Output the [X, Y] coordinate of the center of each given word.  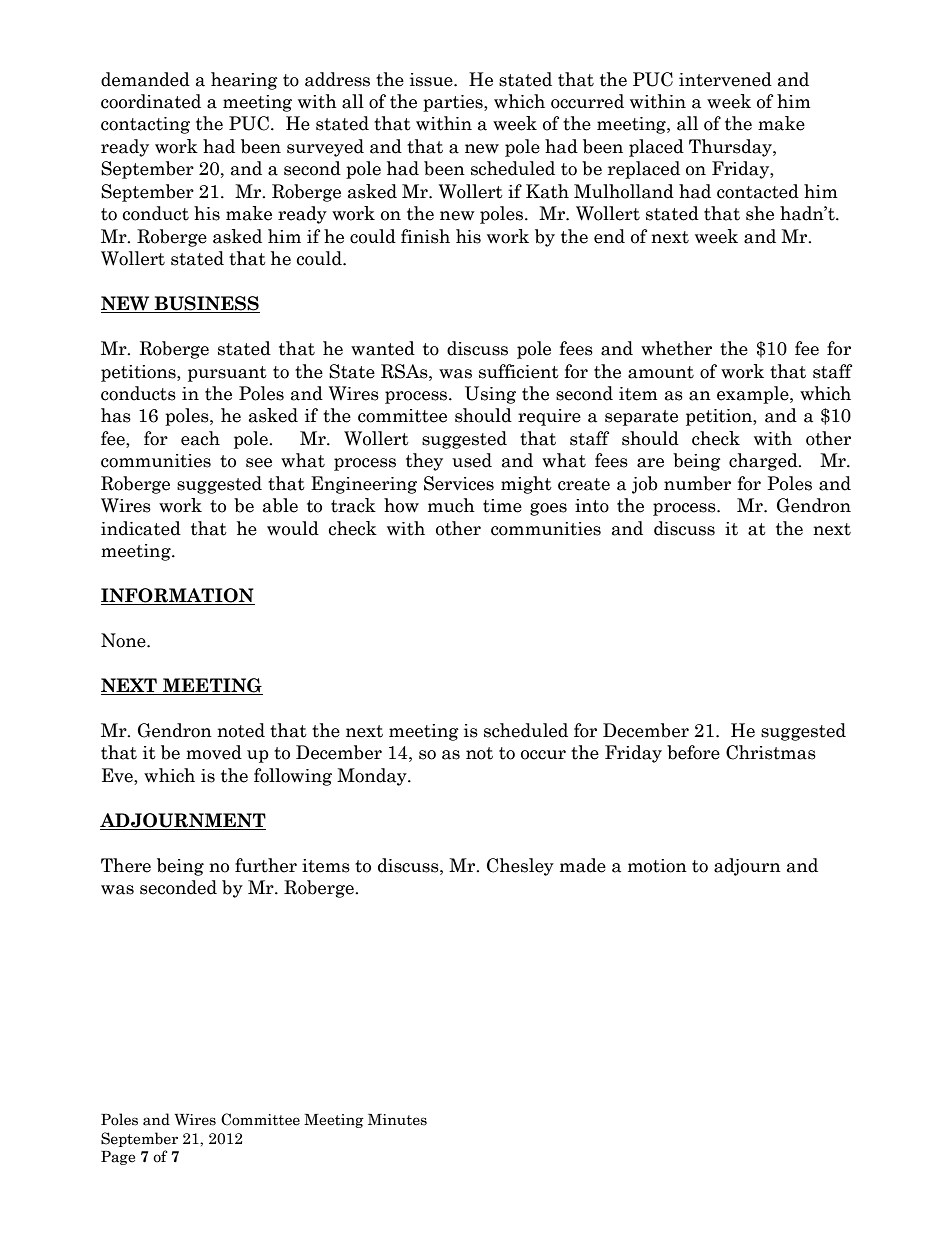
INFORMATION [178, 596]
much [451, 505]
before [693, 752]
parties [454, 103]
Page [118, 1158]
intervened [725, 79]
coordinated [151, 101]
